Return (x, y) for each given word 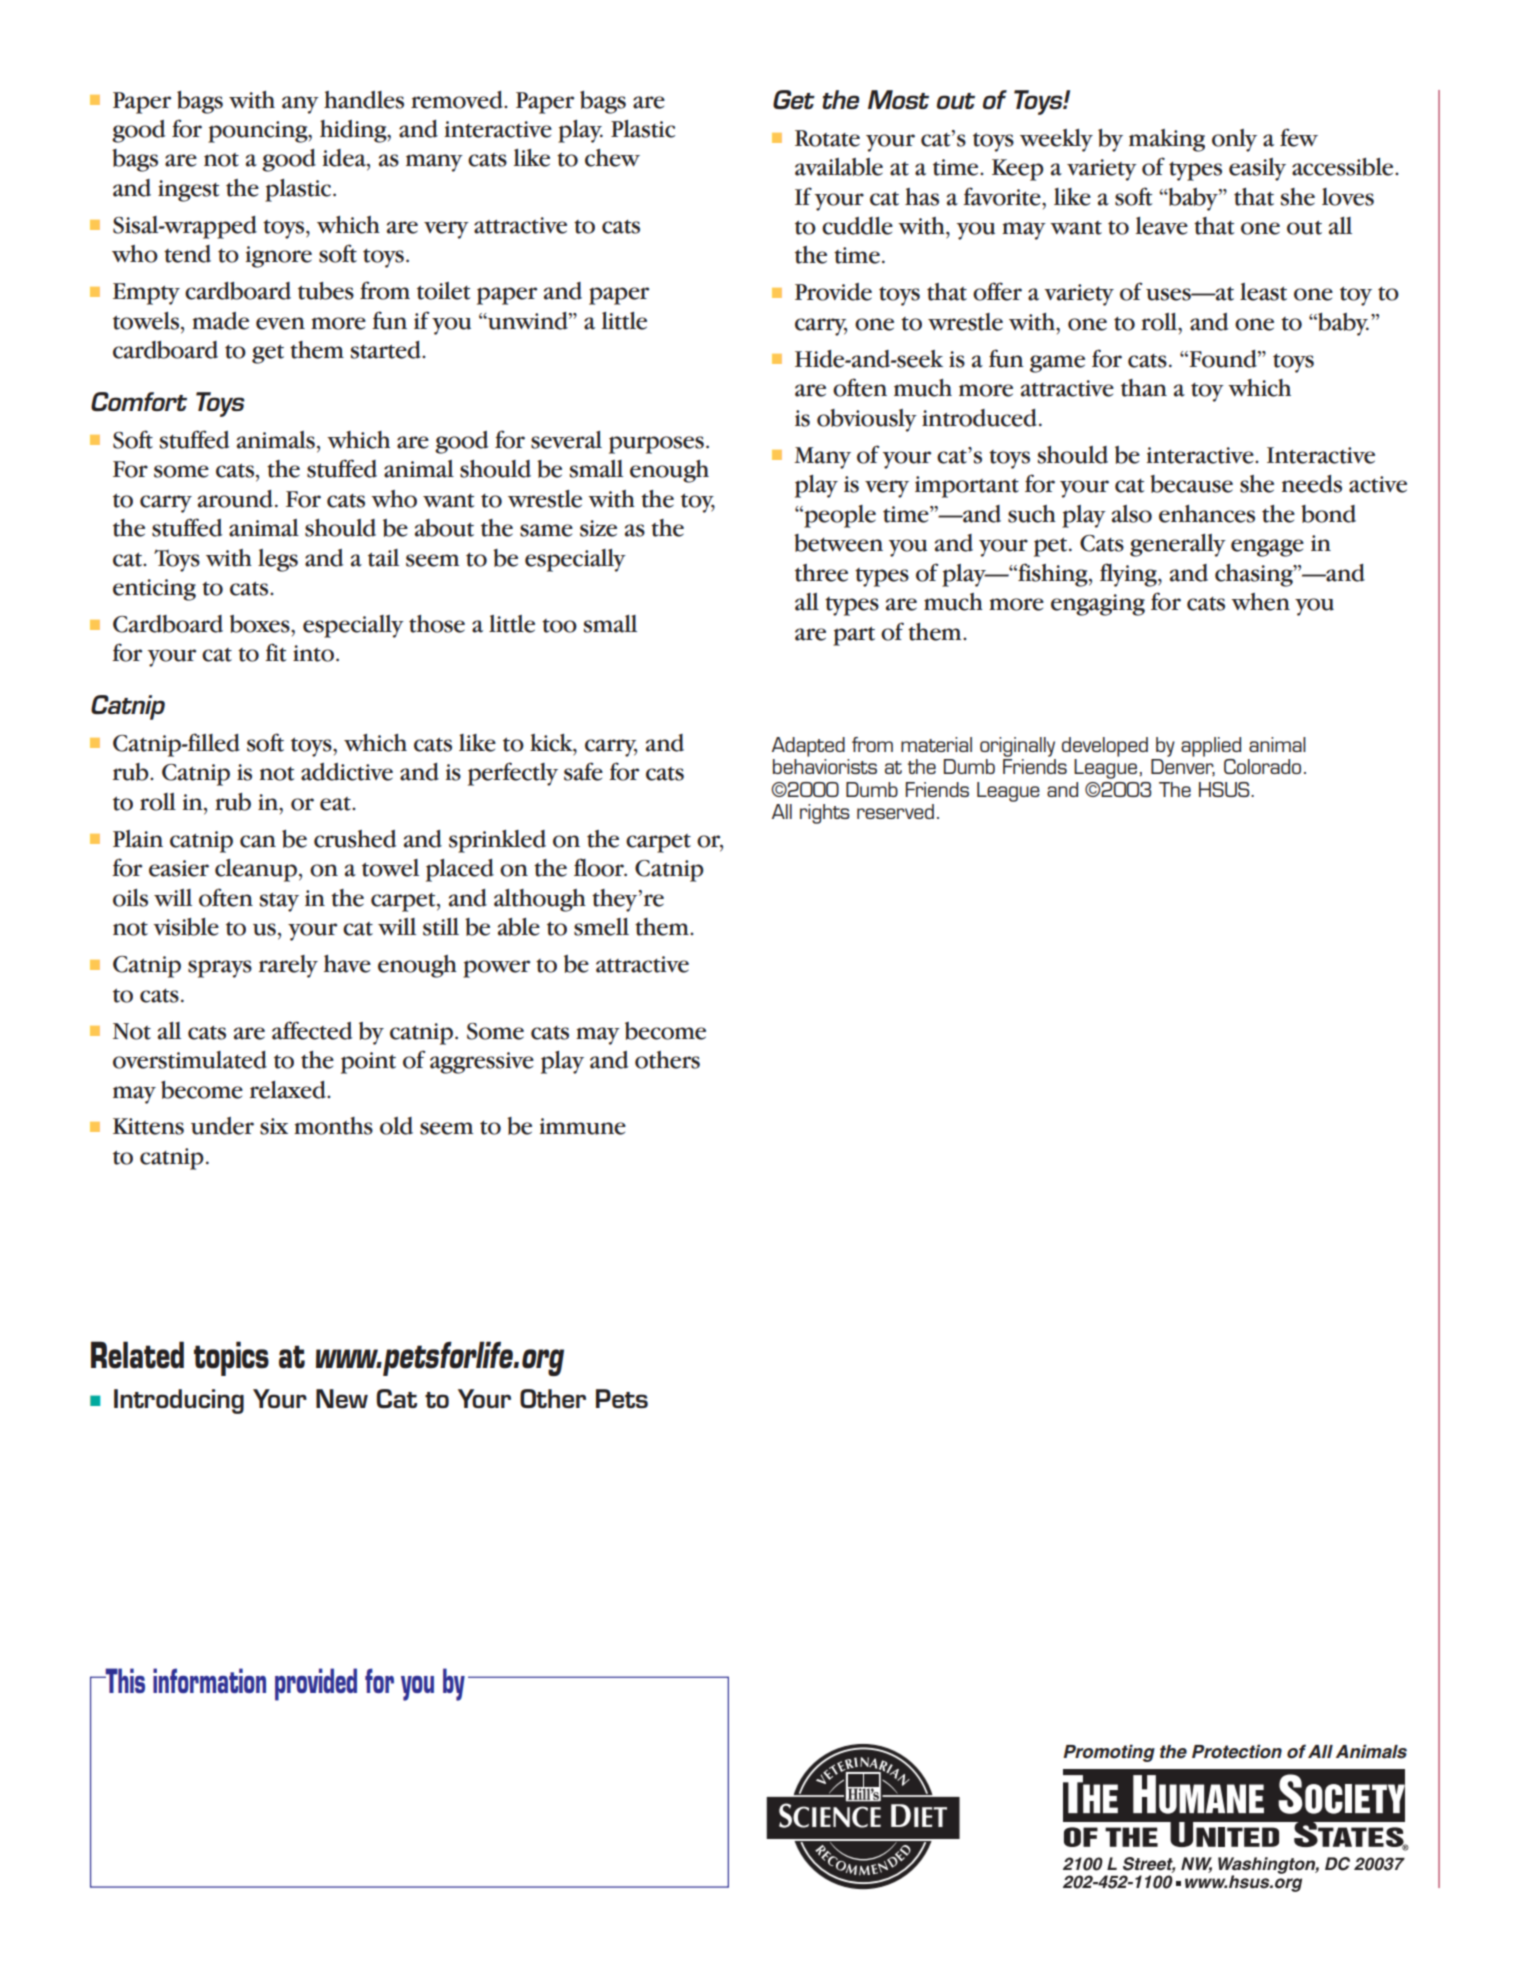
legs (278, 560)
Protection (1237, 1751)
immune (583, 1126)
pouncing (259, 132)
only (1234, 140)
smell (601, 927)
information (209, 1680)
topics (231, 1358)
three (821, 573)
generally (1178, 545)
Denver (1183, 767)
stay (279, 902)
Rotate (827, 138)
